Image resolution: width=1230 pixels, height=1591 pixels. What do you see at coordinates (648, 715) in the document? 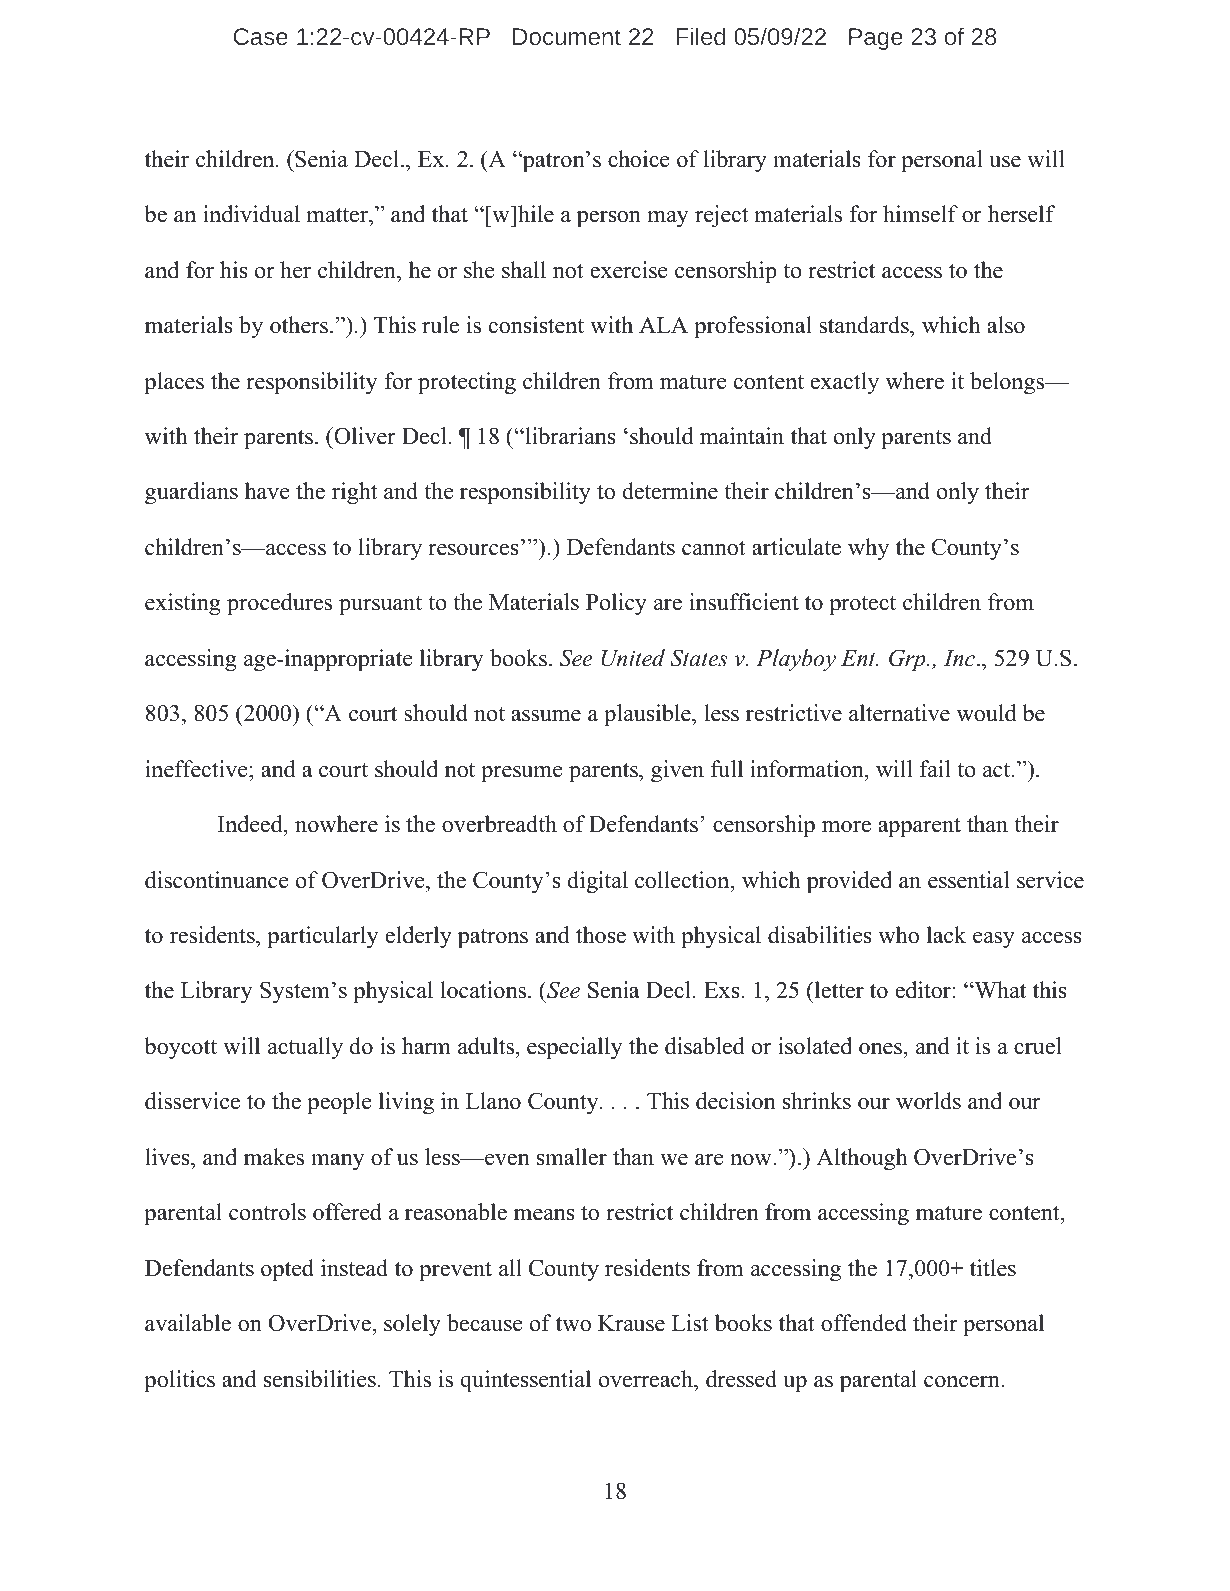
I see `plausible` at bounding box center [648, 715].
